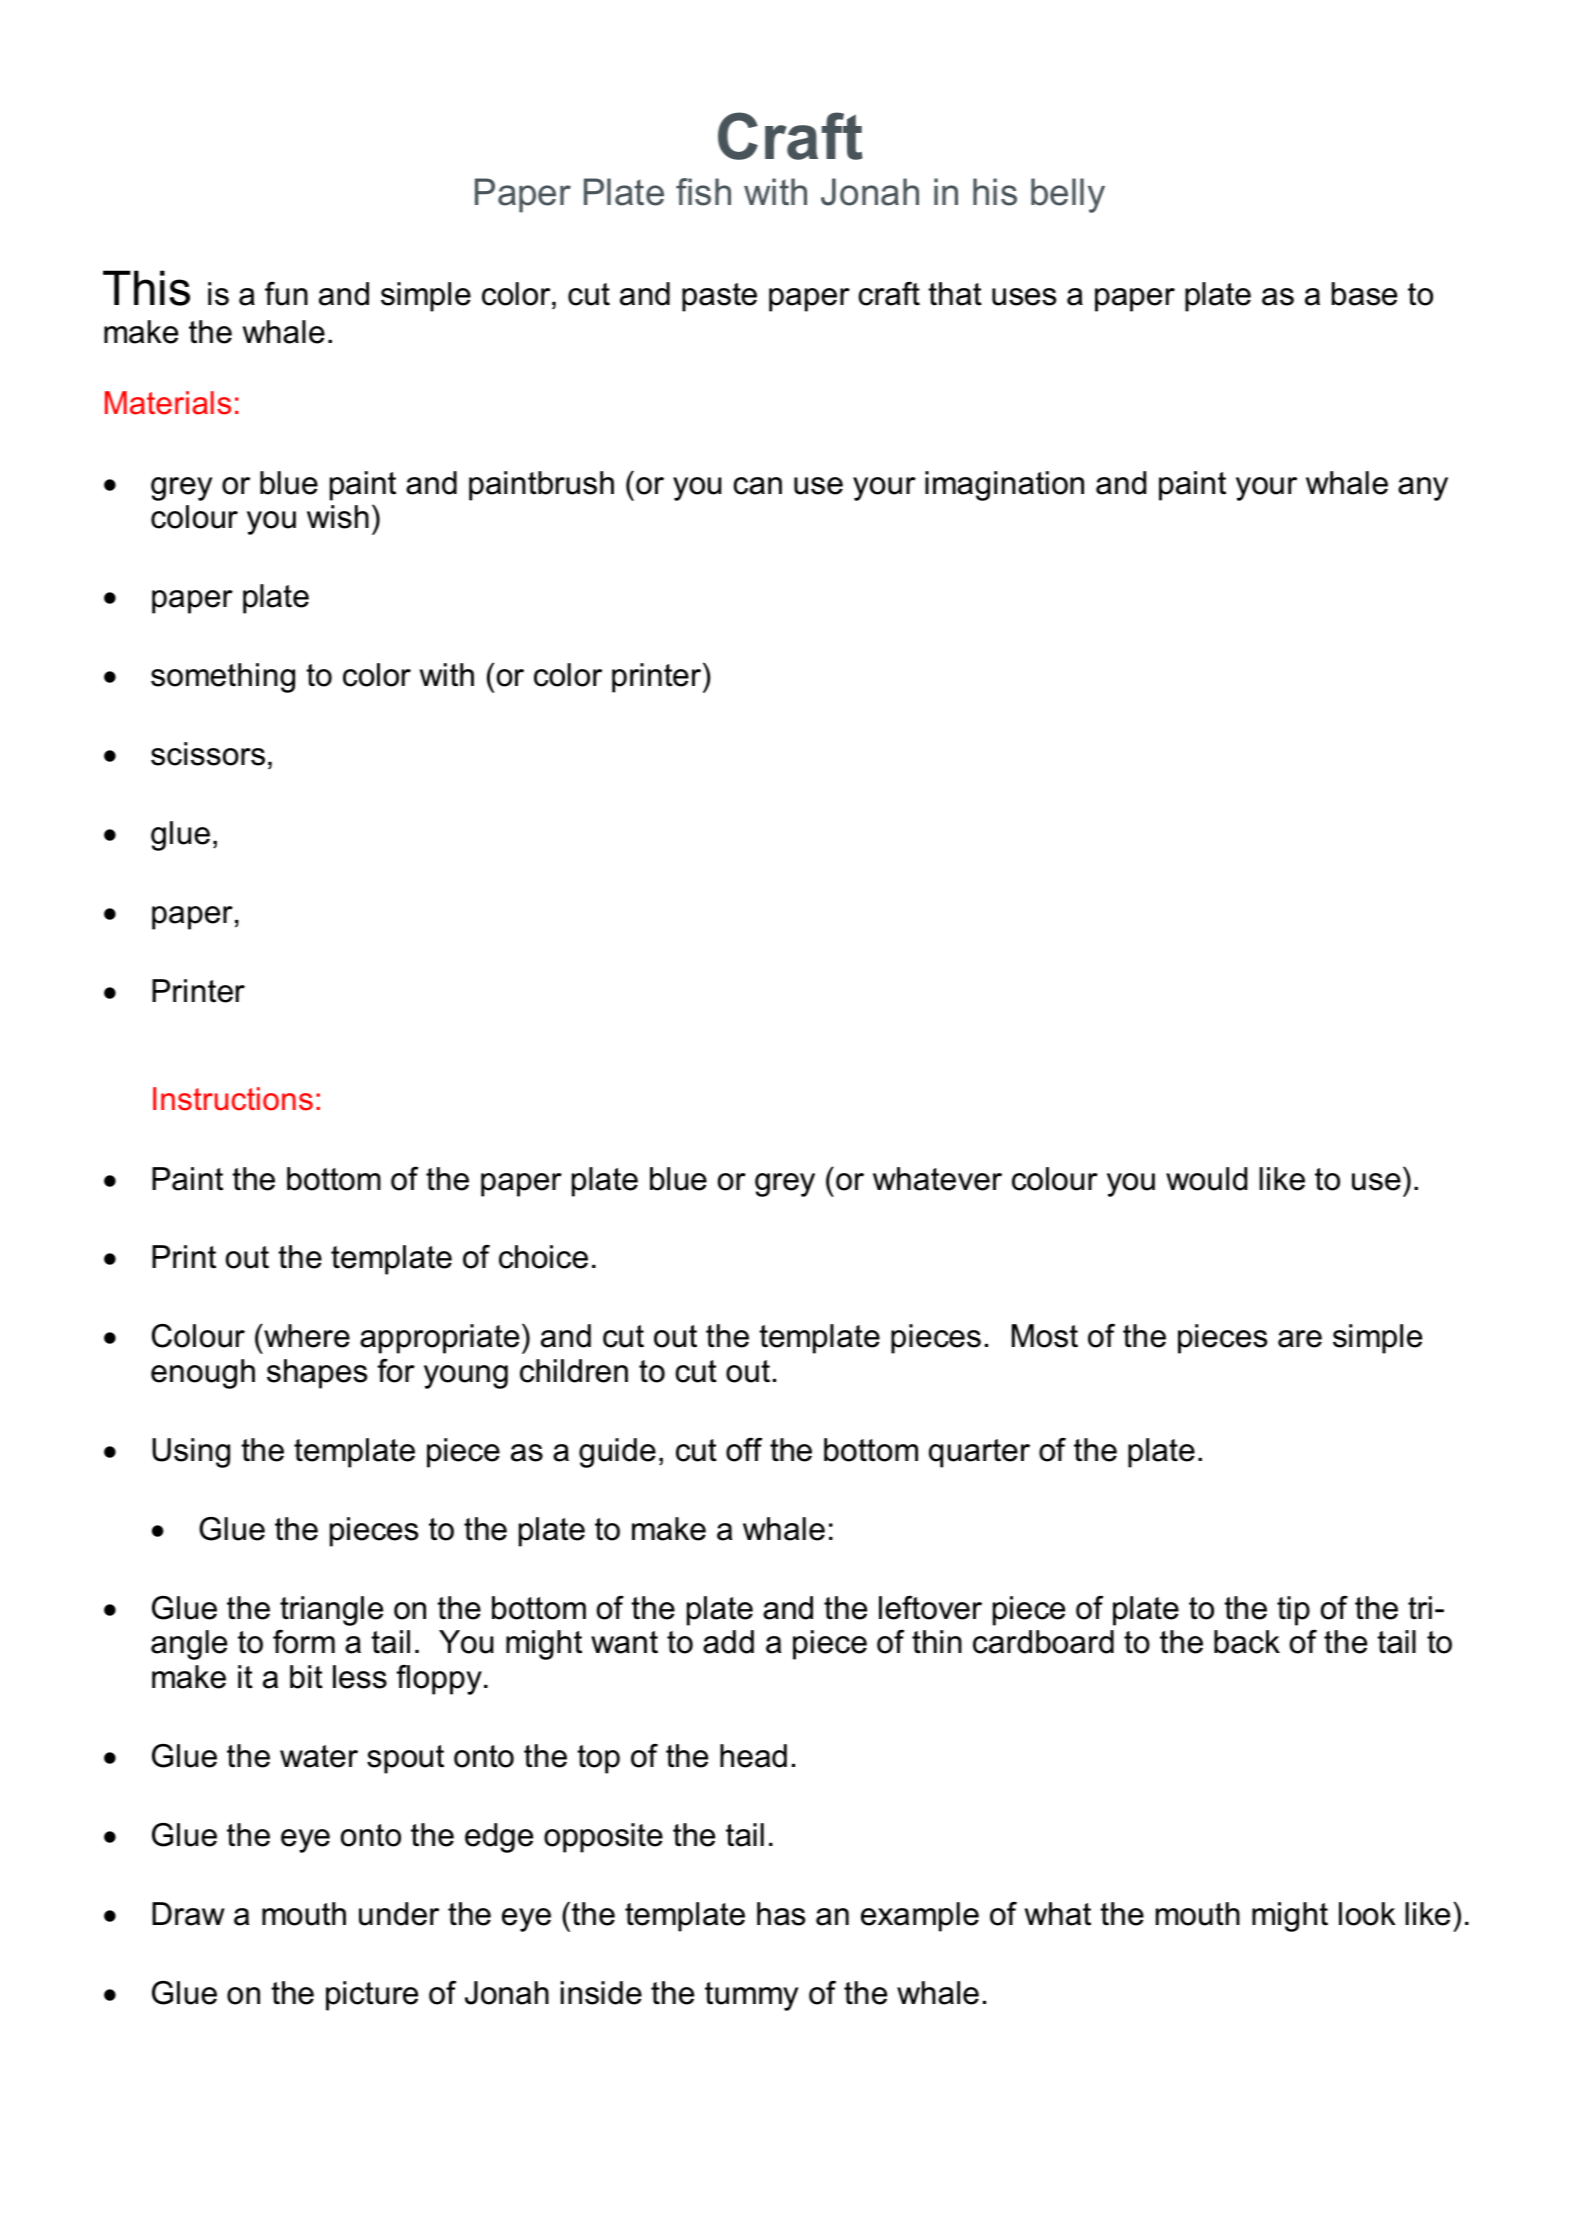 This page has width=1580, height=2235. I want to click on has, so click(781, 1914).
